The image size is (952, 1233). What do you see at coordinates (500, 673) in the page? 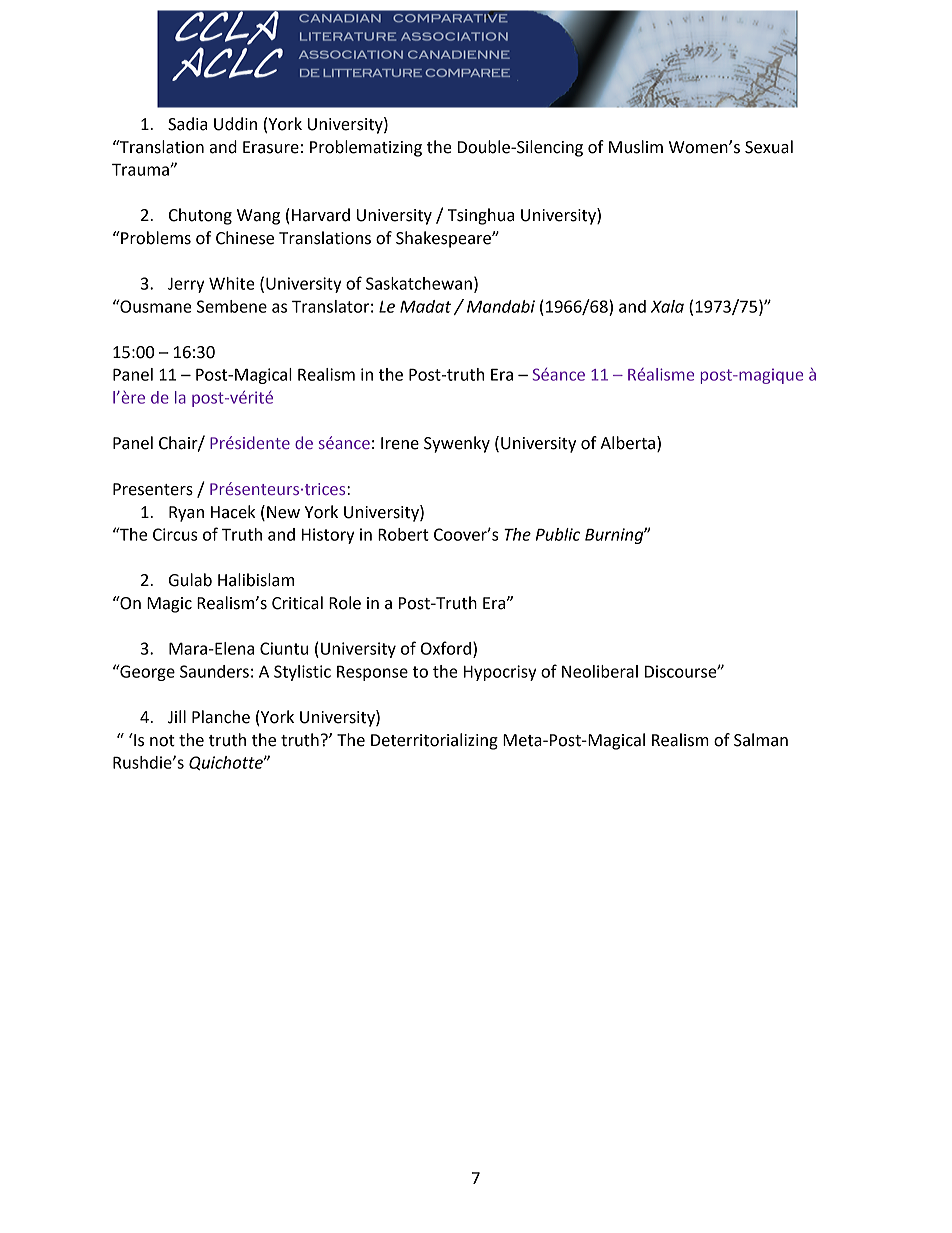
I see `Hypocrisy` at bounding box center [500, 673].
